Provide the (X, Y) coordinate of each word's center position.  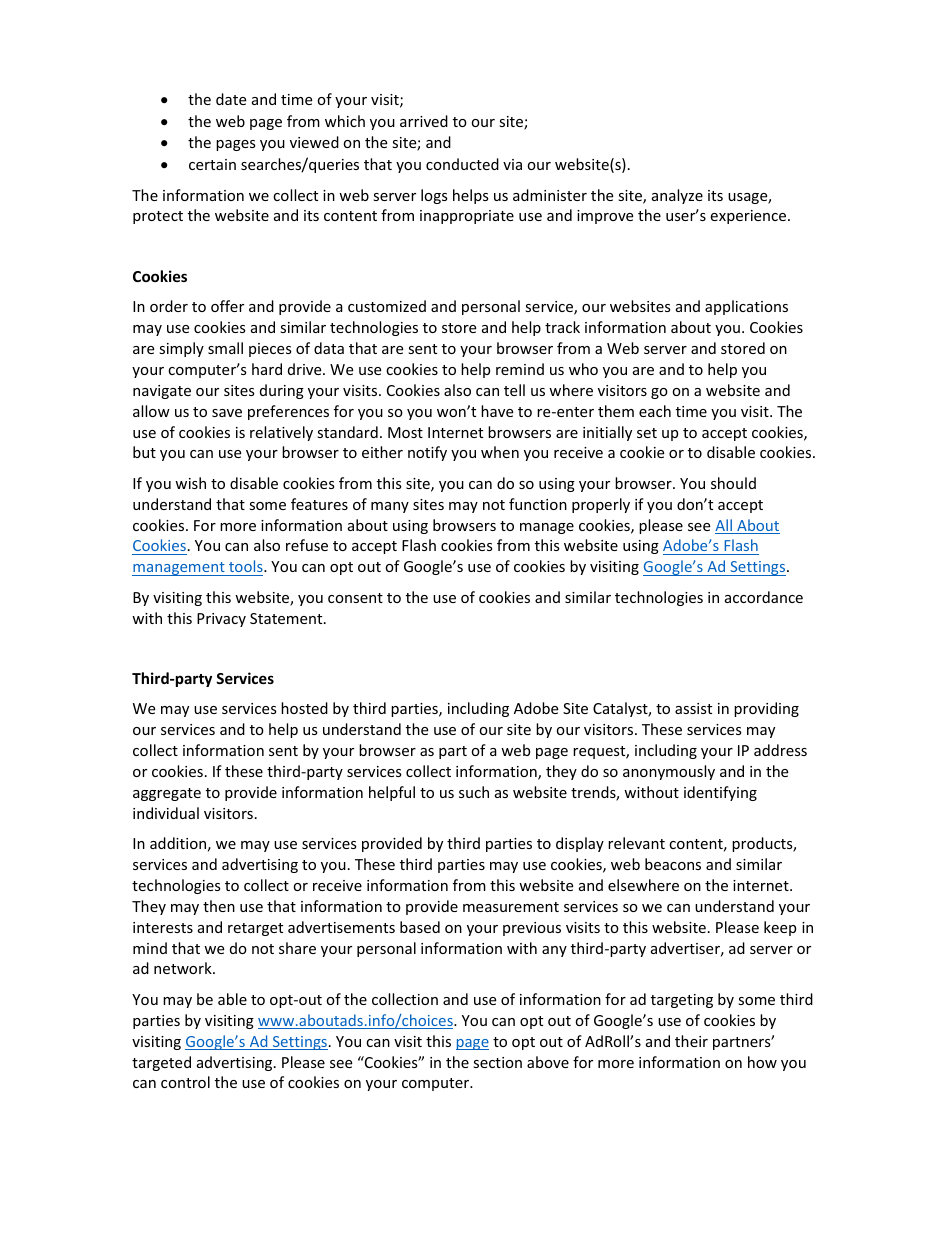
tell (514, 390)
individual (166, 813)
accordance (764, 597)
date (231, 99)
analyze (677, 196)
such (474, 792)
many (390, 507)
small (225, 348)
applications (746, 307)
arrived (424, 121)
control (185, 1082)
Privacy (221, 620)
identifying (720, 793)
